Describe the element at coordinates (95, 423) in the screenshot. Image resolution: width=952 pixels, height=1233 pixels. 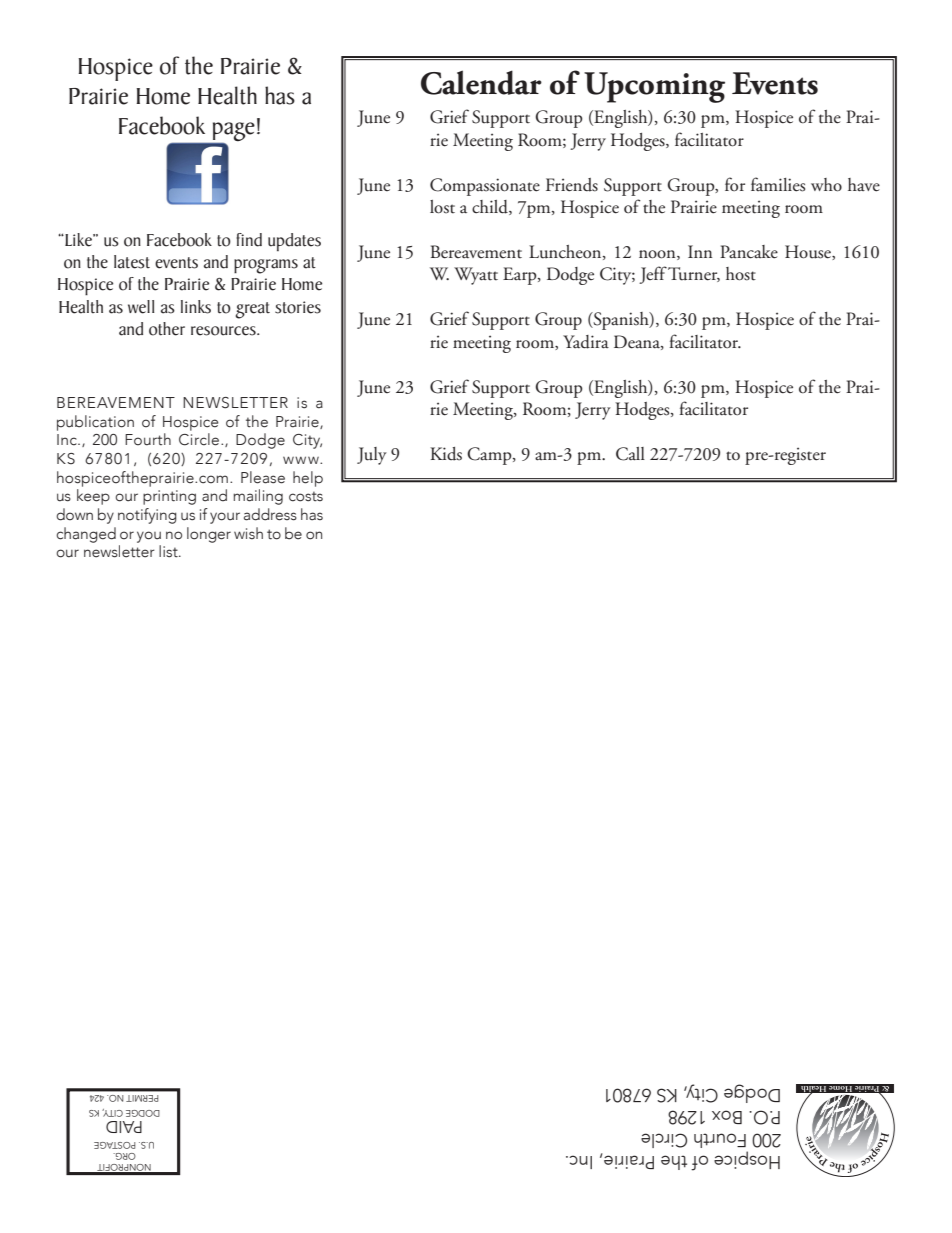
I see `publication` at that location.
